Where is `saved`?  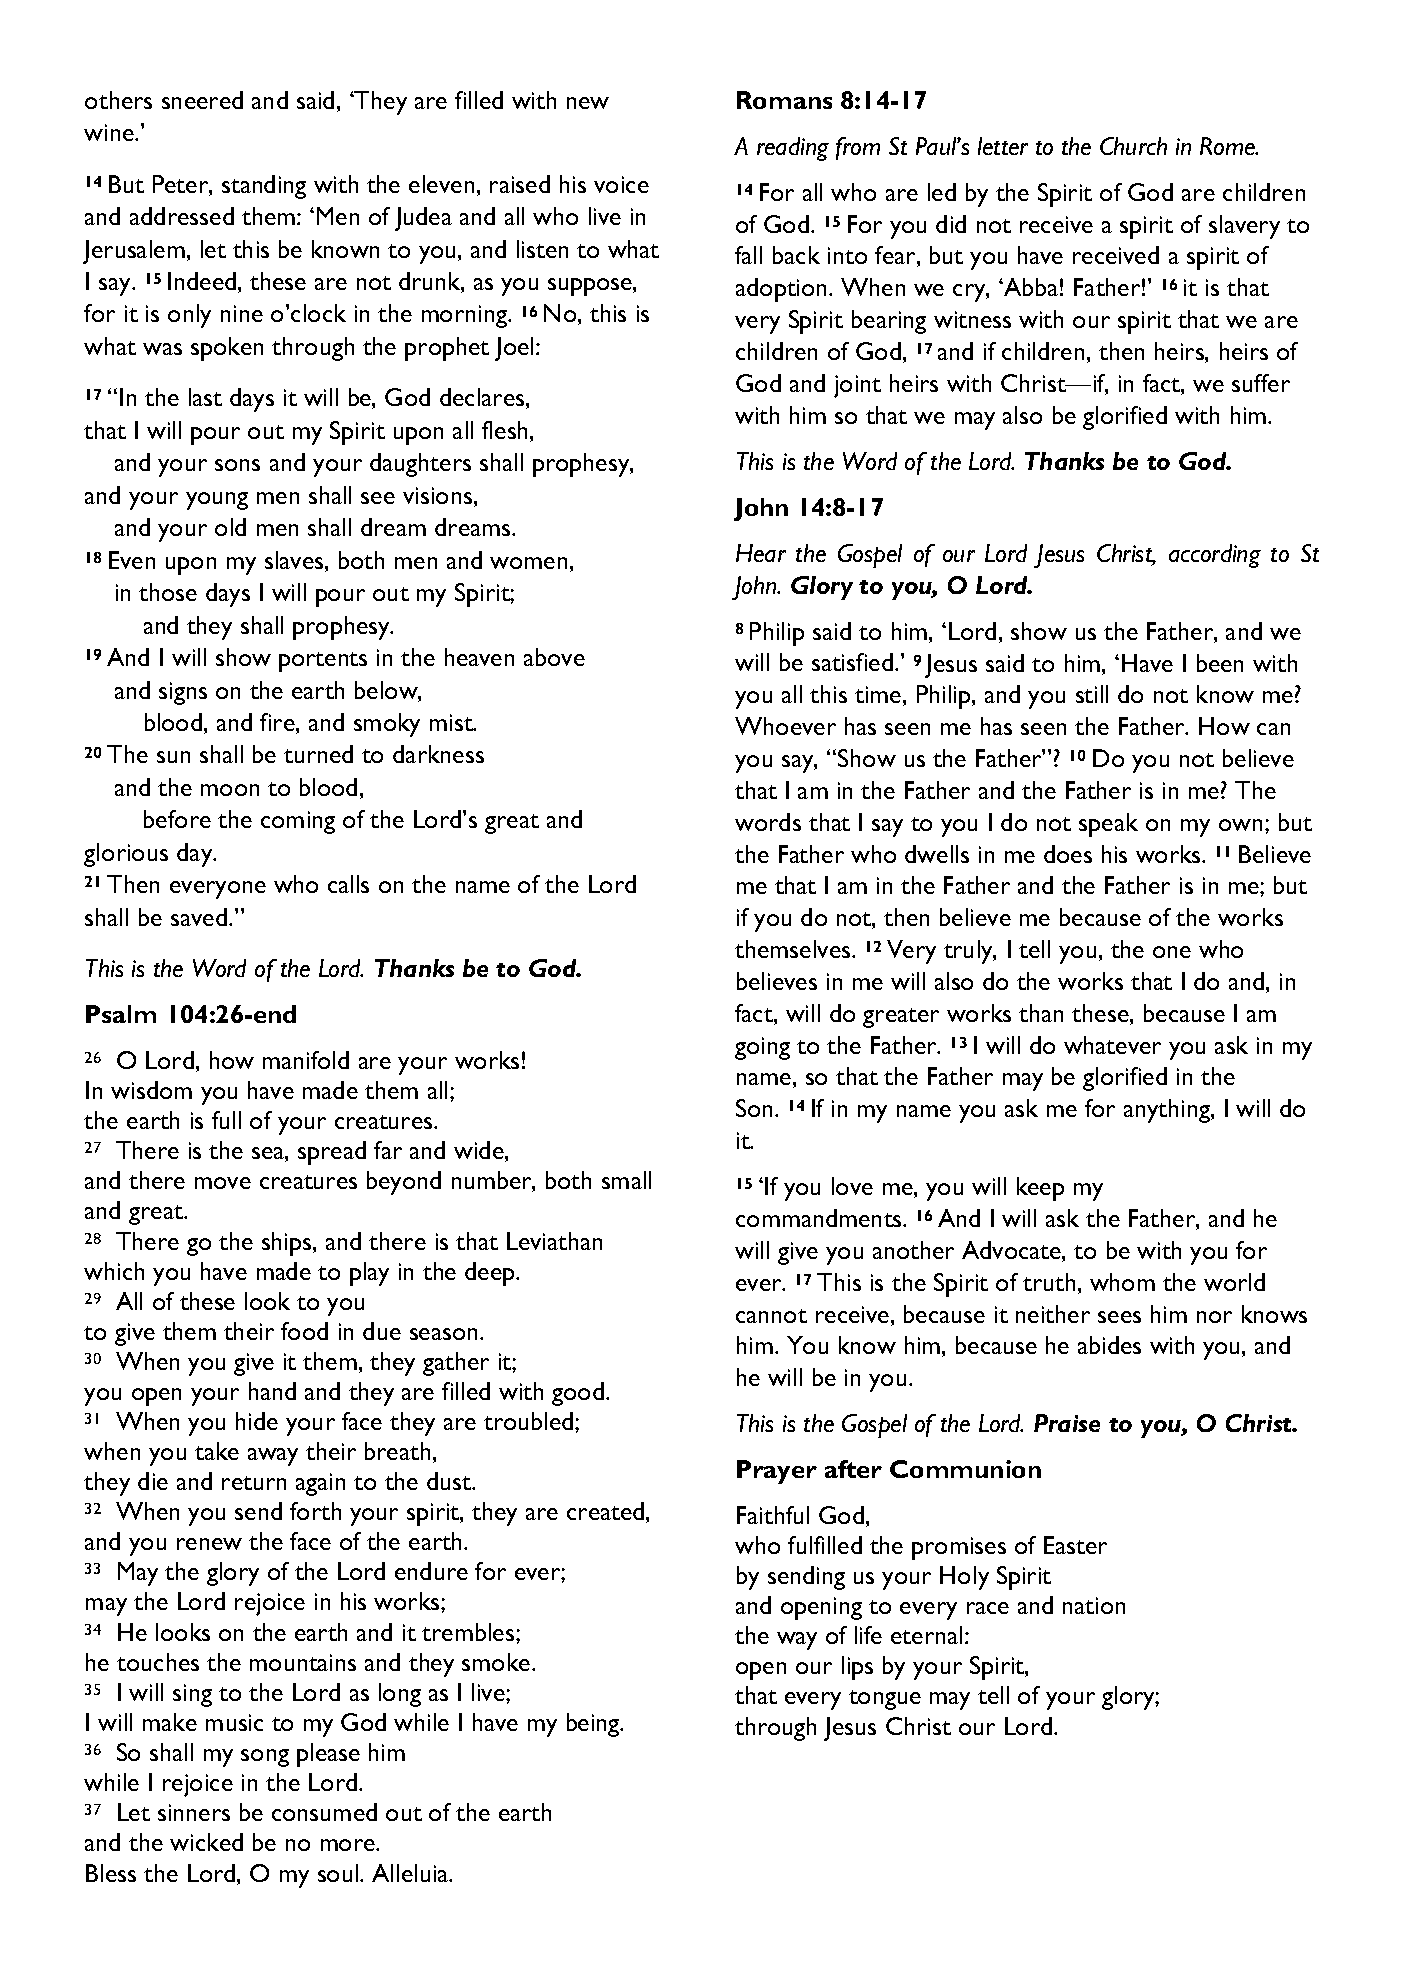 saved is located at coordinates (199, 917).
